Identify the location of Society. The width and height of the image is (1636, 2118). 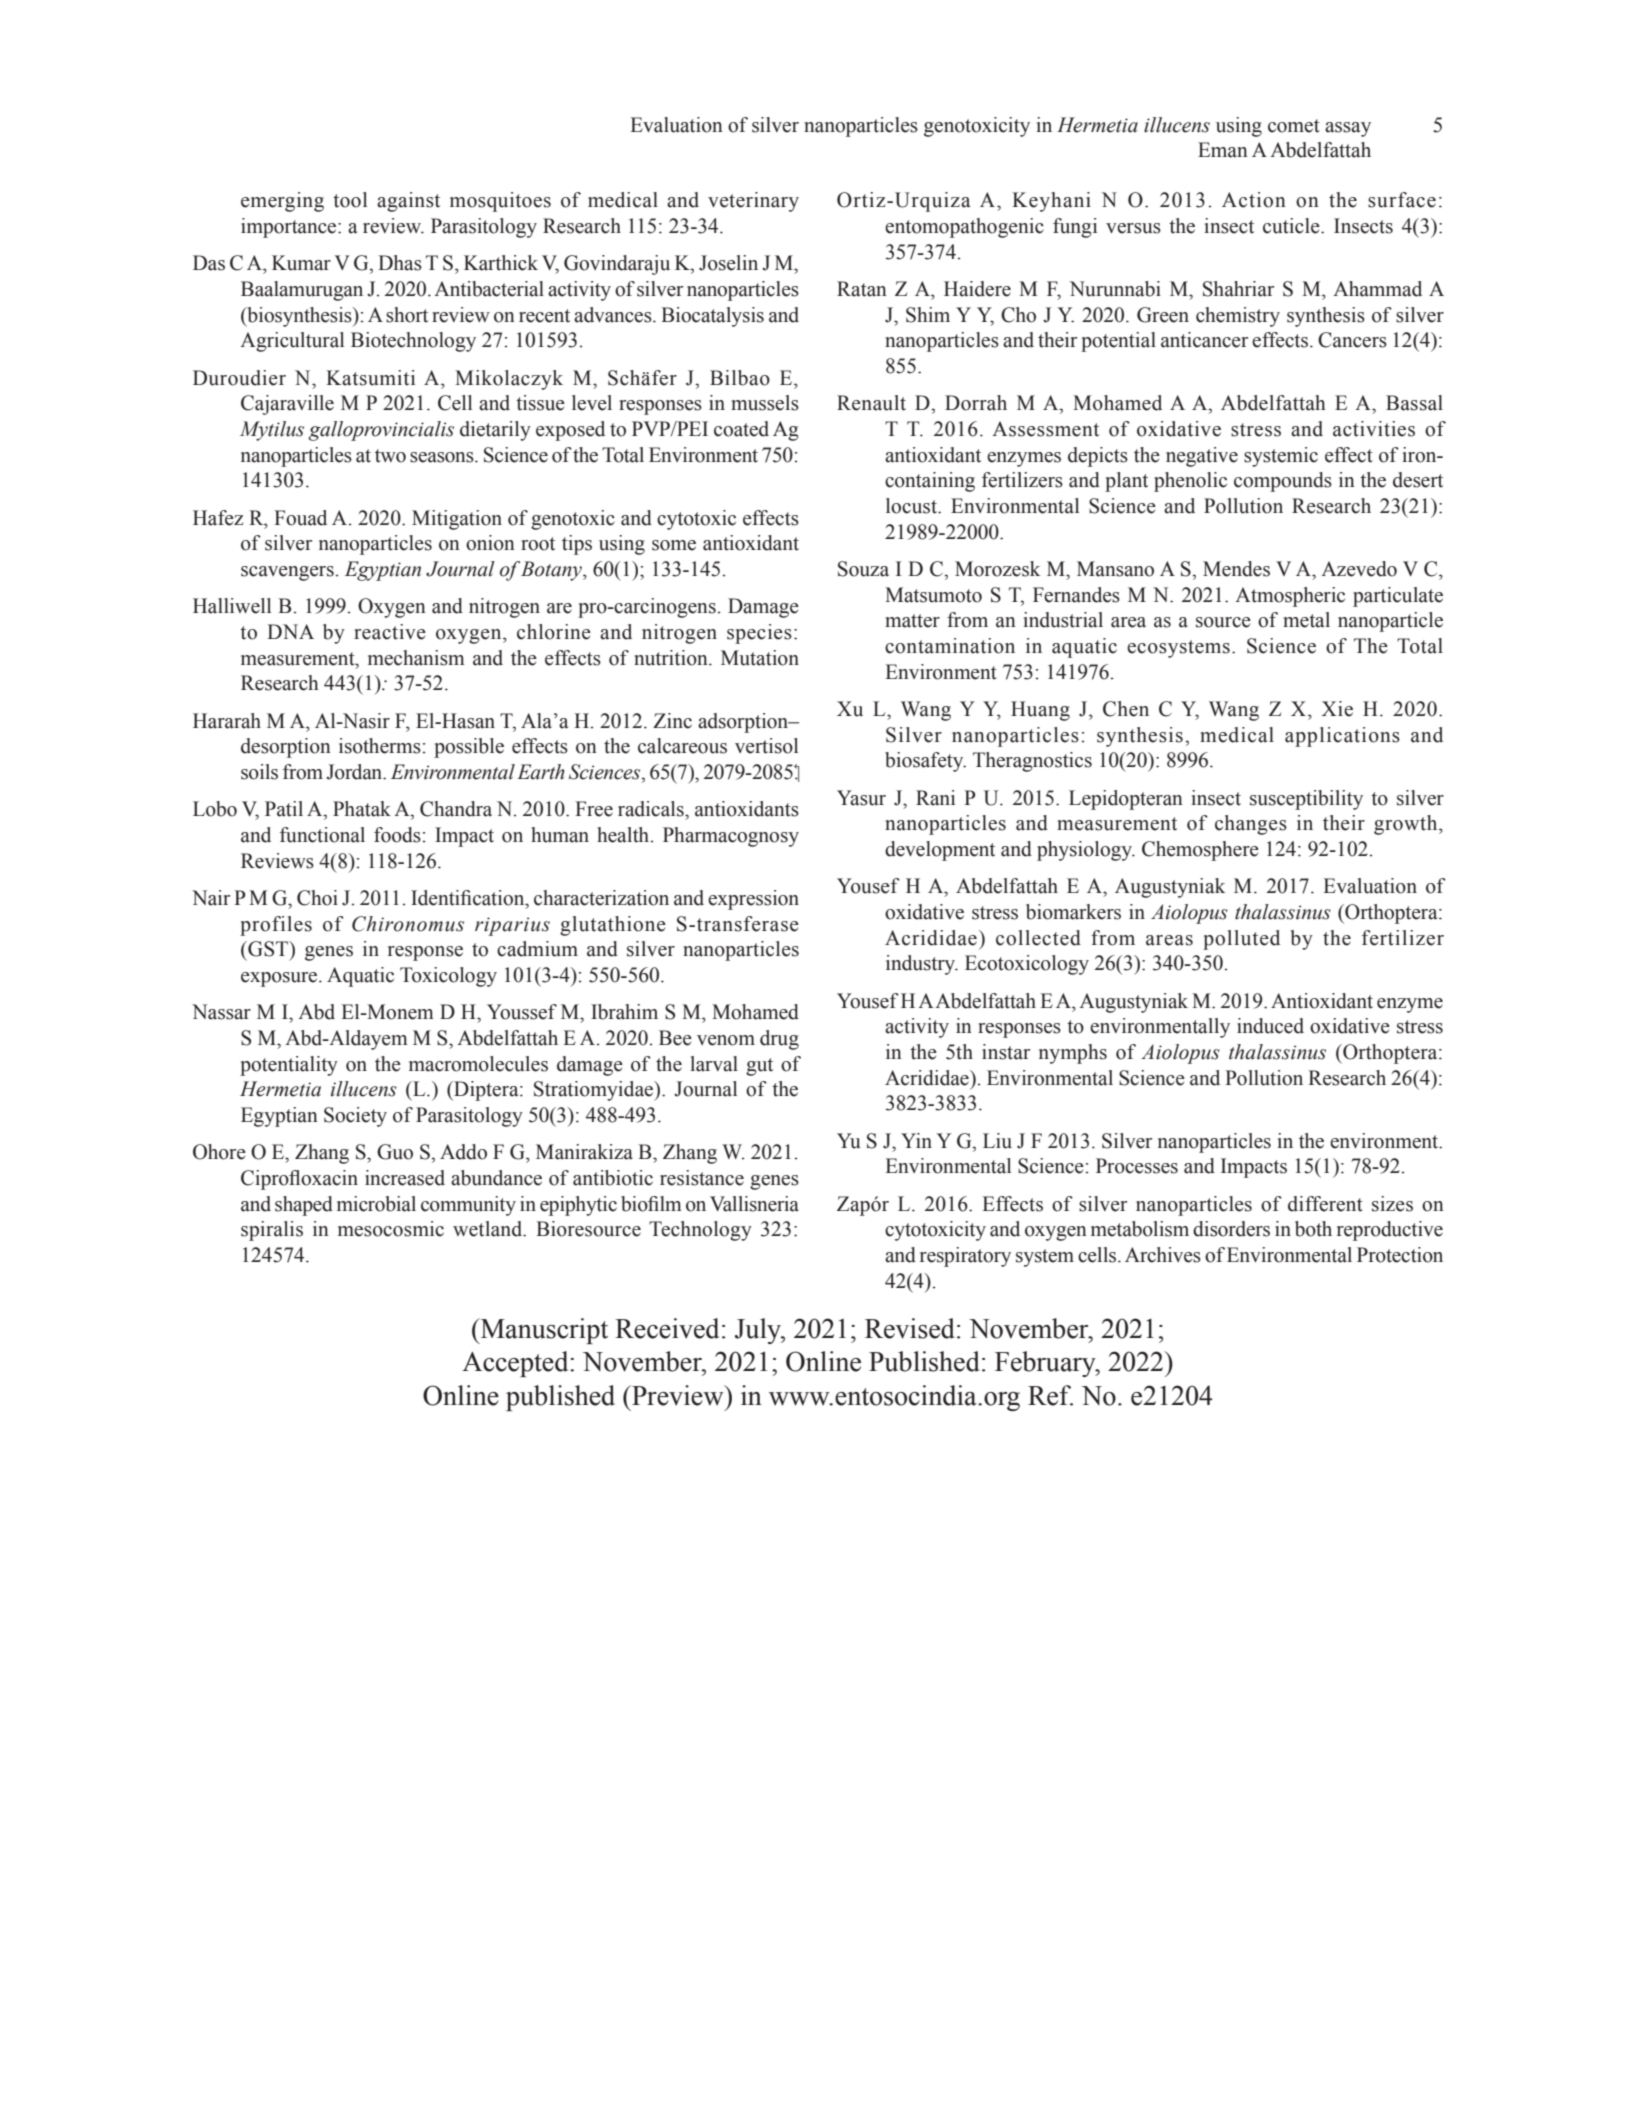
(355, 1117).
